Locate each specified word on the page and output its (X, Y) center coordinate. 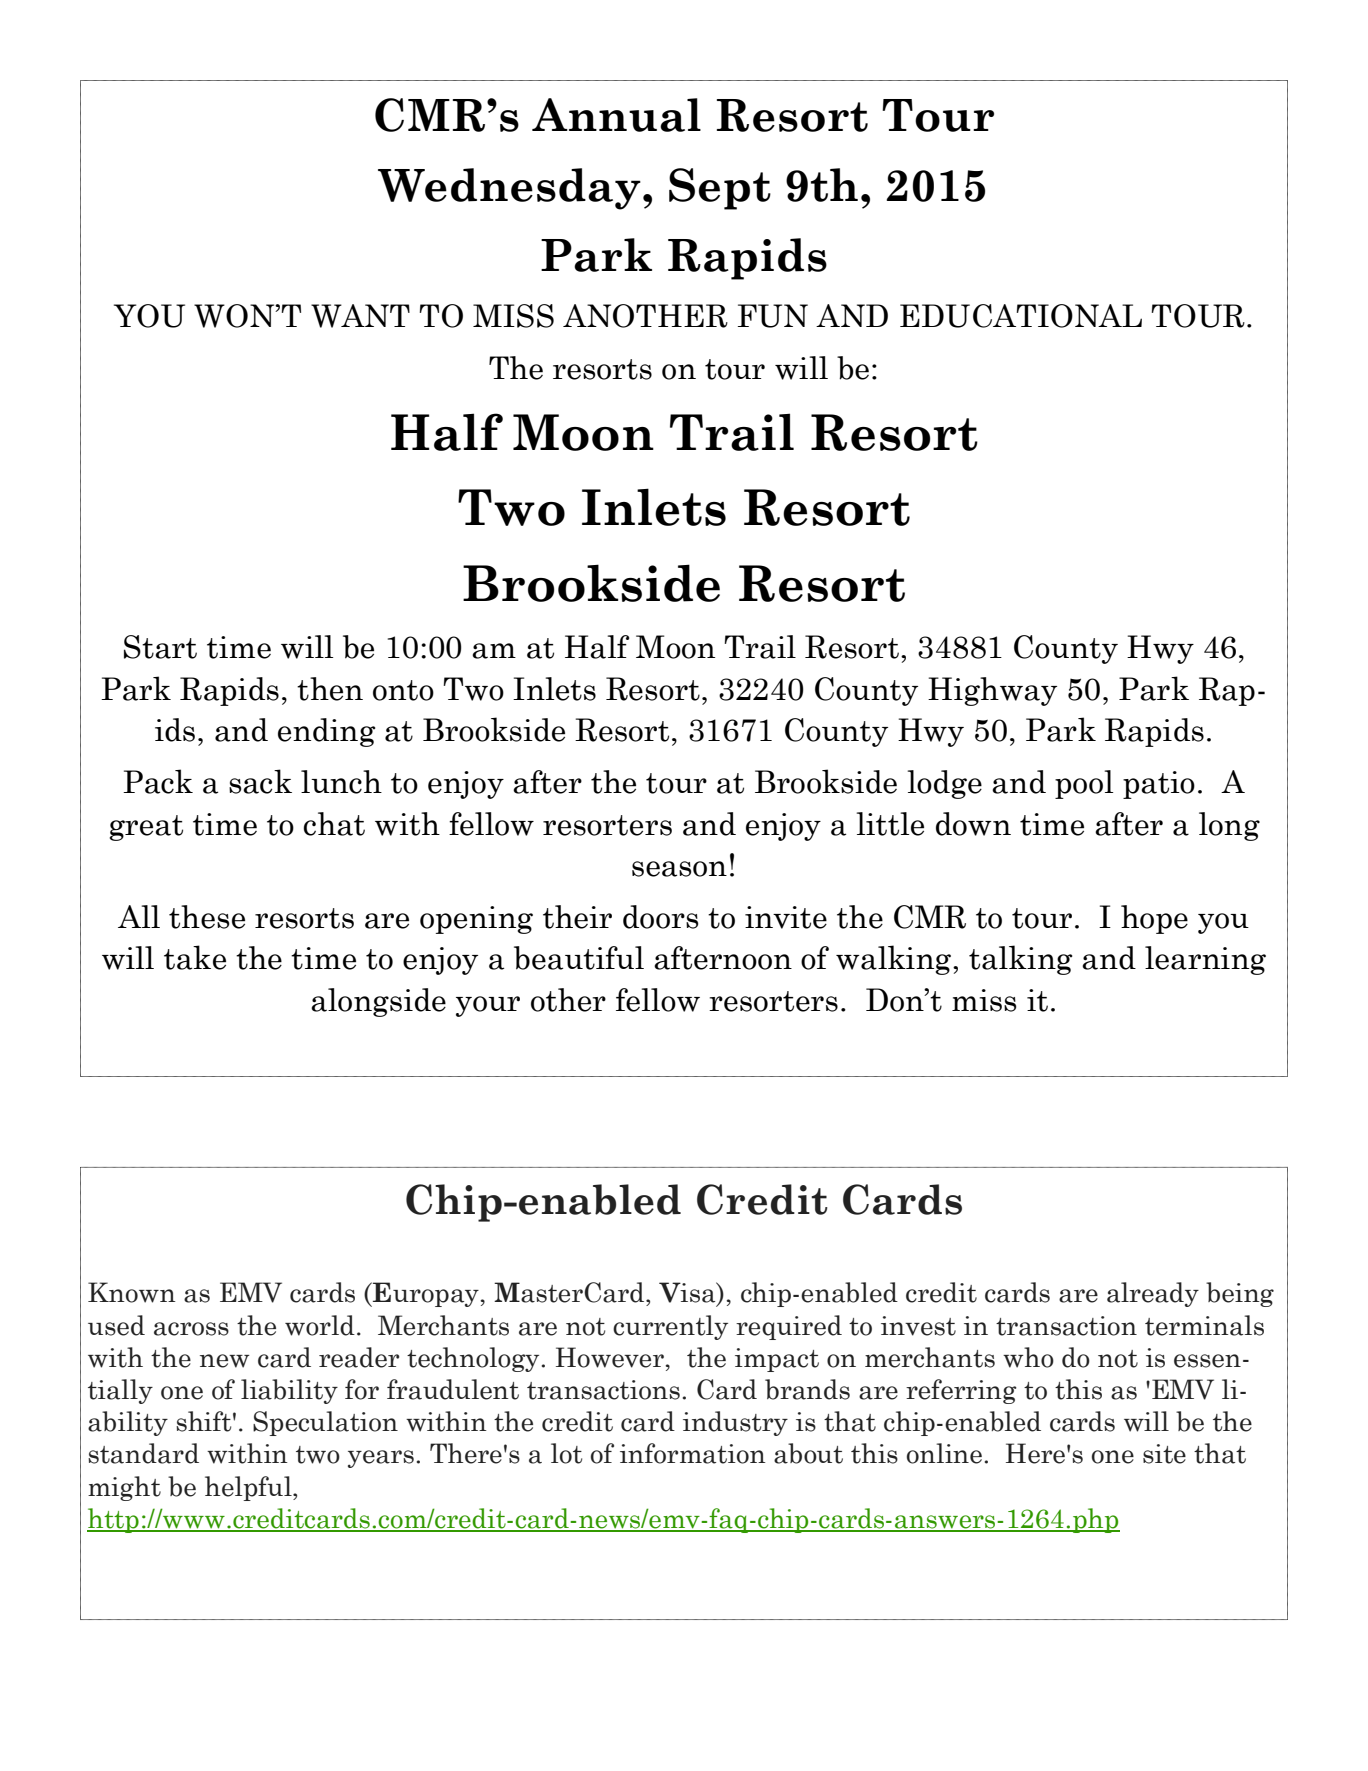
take (195, 957)
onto (403, 690)
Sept (720, 189)
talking (1020, 960)
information (693, 1453)
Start (160, 647)
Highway (992, 691)
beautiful (579, 958)
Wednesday (509, 189)
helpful (249, 1488)
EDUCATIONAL (1021, 316)
